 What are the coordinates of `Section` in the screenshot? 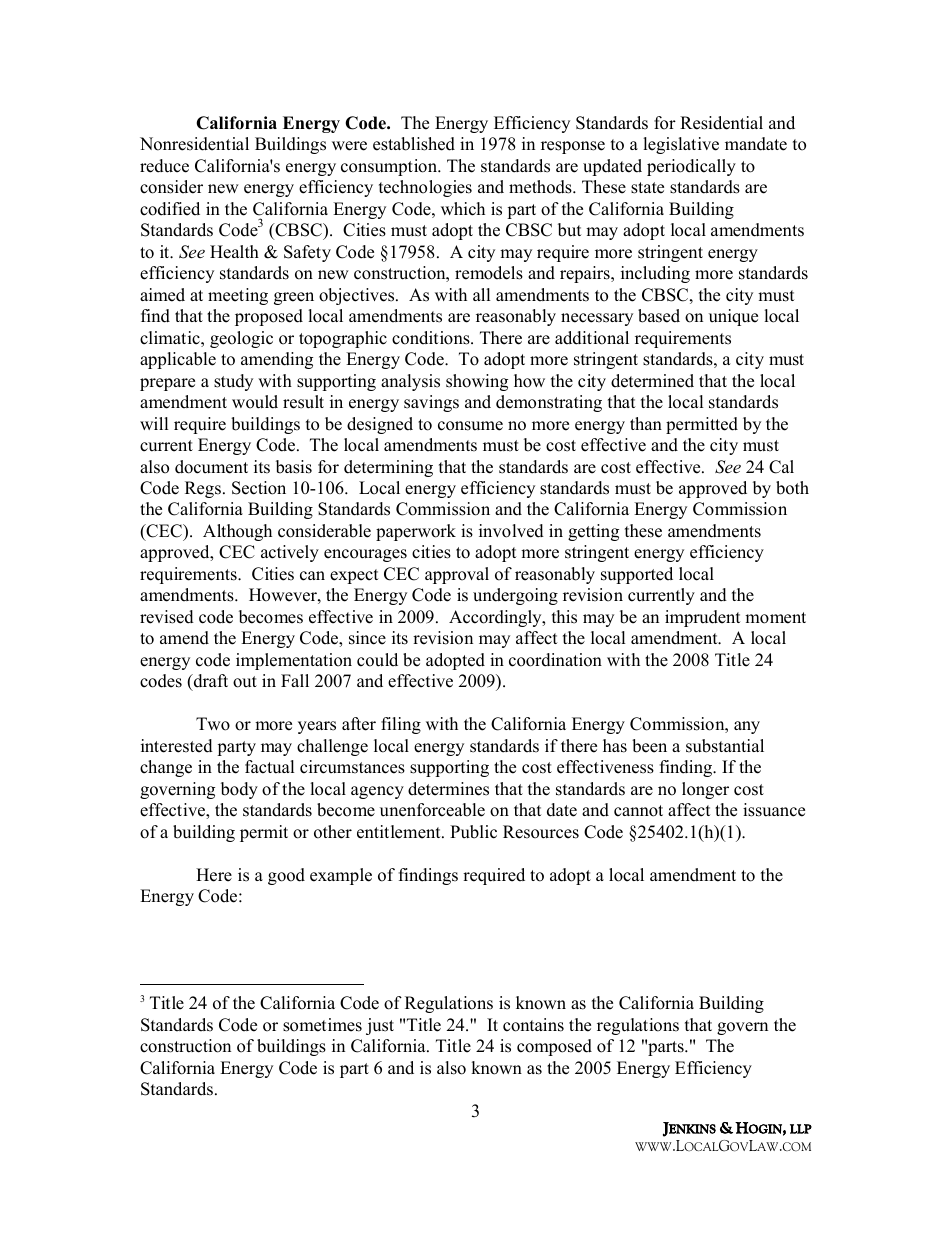 It's located at (259, 488).
